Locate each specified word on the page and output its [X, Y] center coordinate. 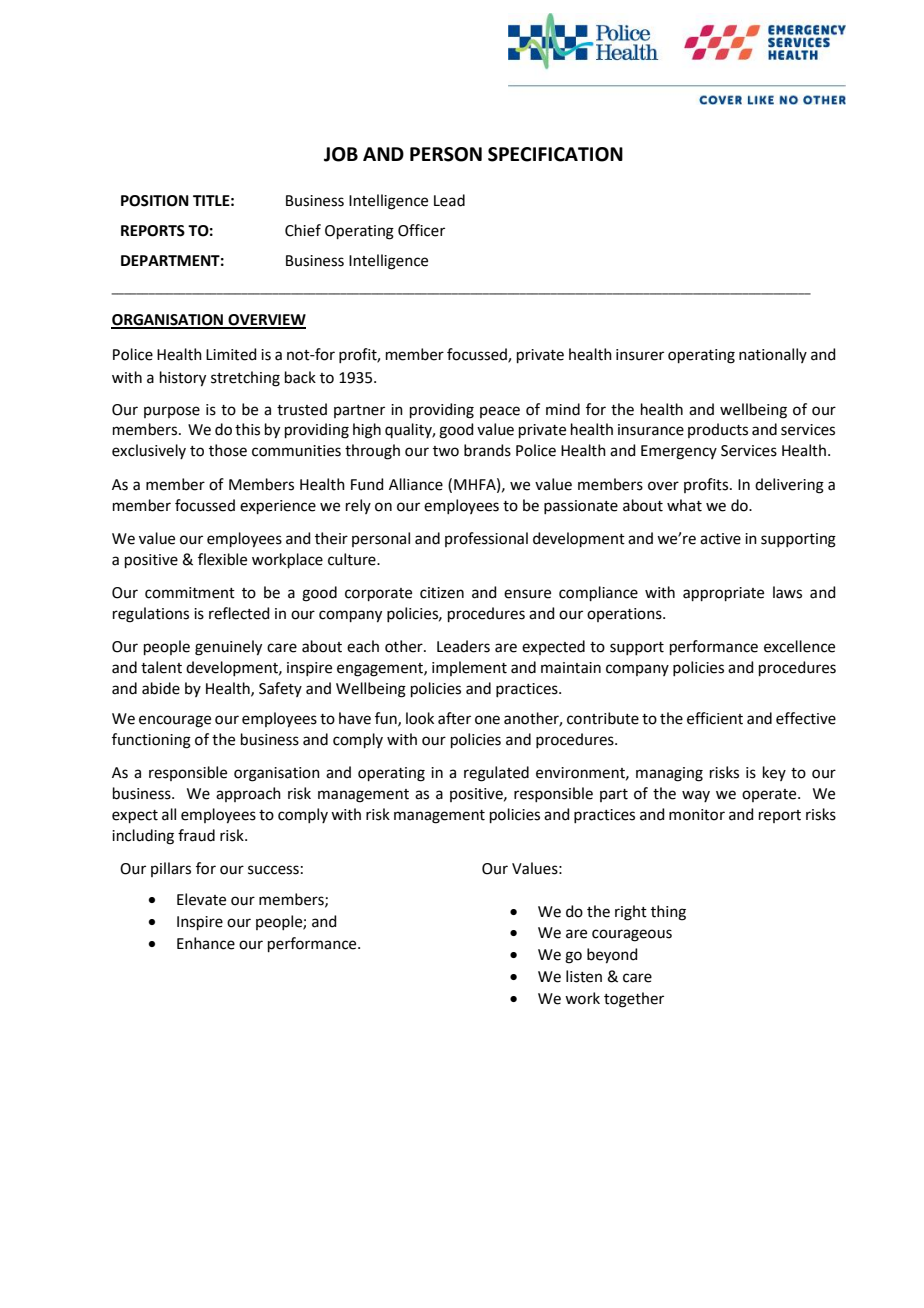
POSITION [155, 201]
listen [584, 976]
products [718, 430]
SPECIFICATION [555, 154]
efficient [715, 718]
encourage [175, 721]
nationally [773, 355]
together [634, 1000]
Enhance [206, 943]
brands [487, 450]
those [228, 450]
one [487, 720]
